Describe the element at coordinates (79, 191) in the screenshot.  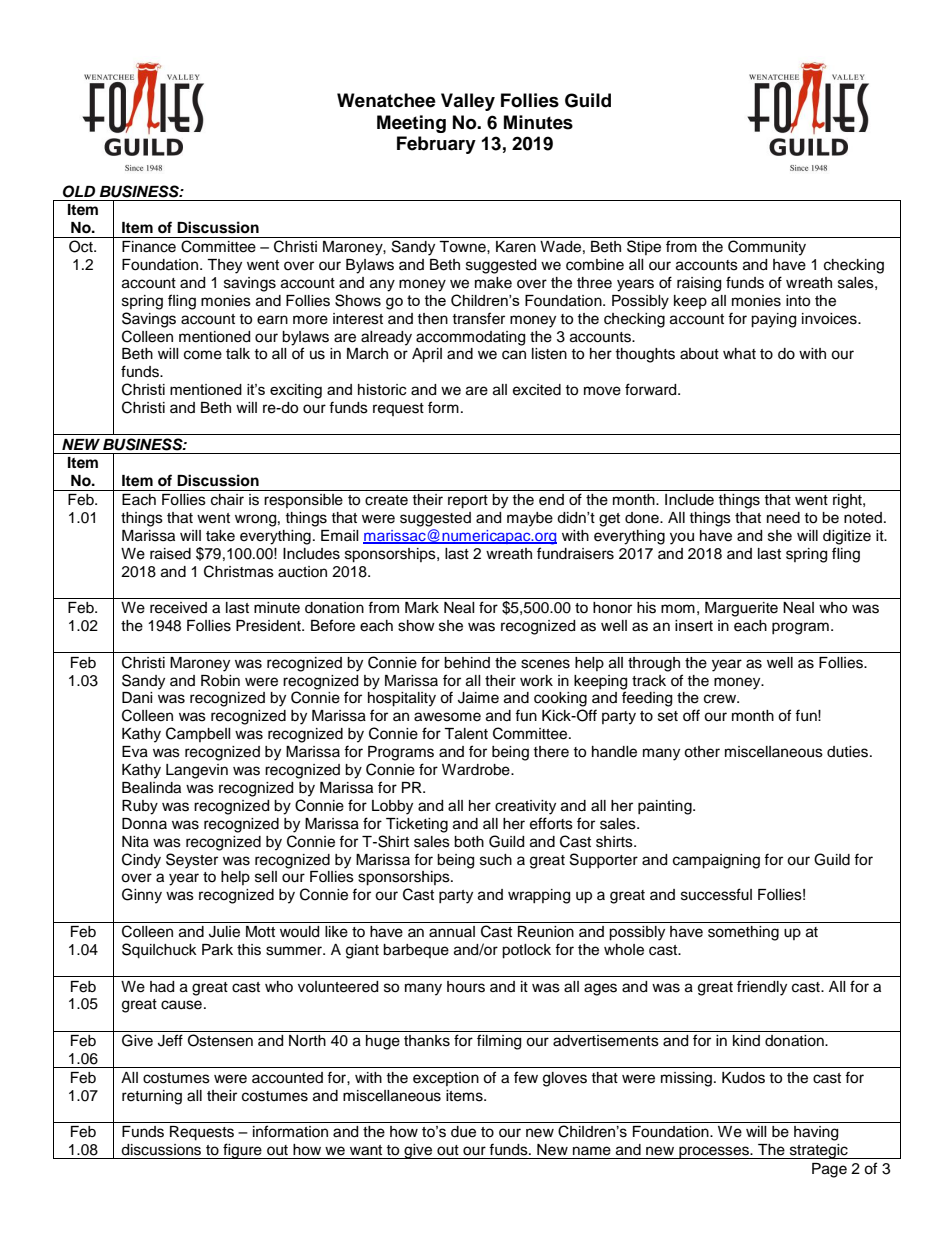
I see `OLD` at that location.
